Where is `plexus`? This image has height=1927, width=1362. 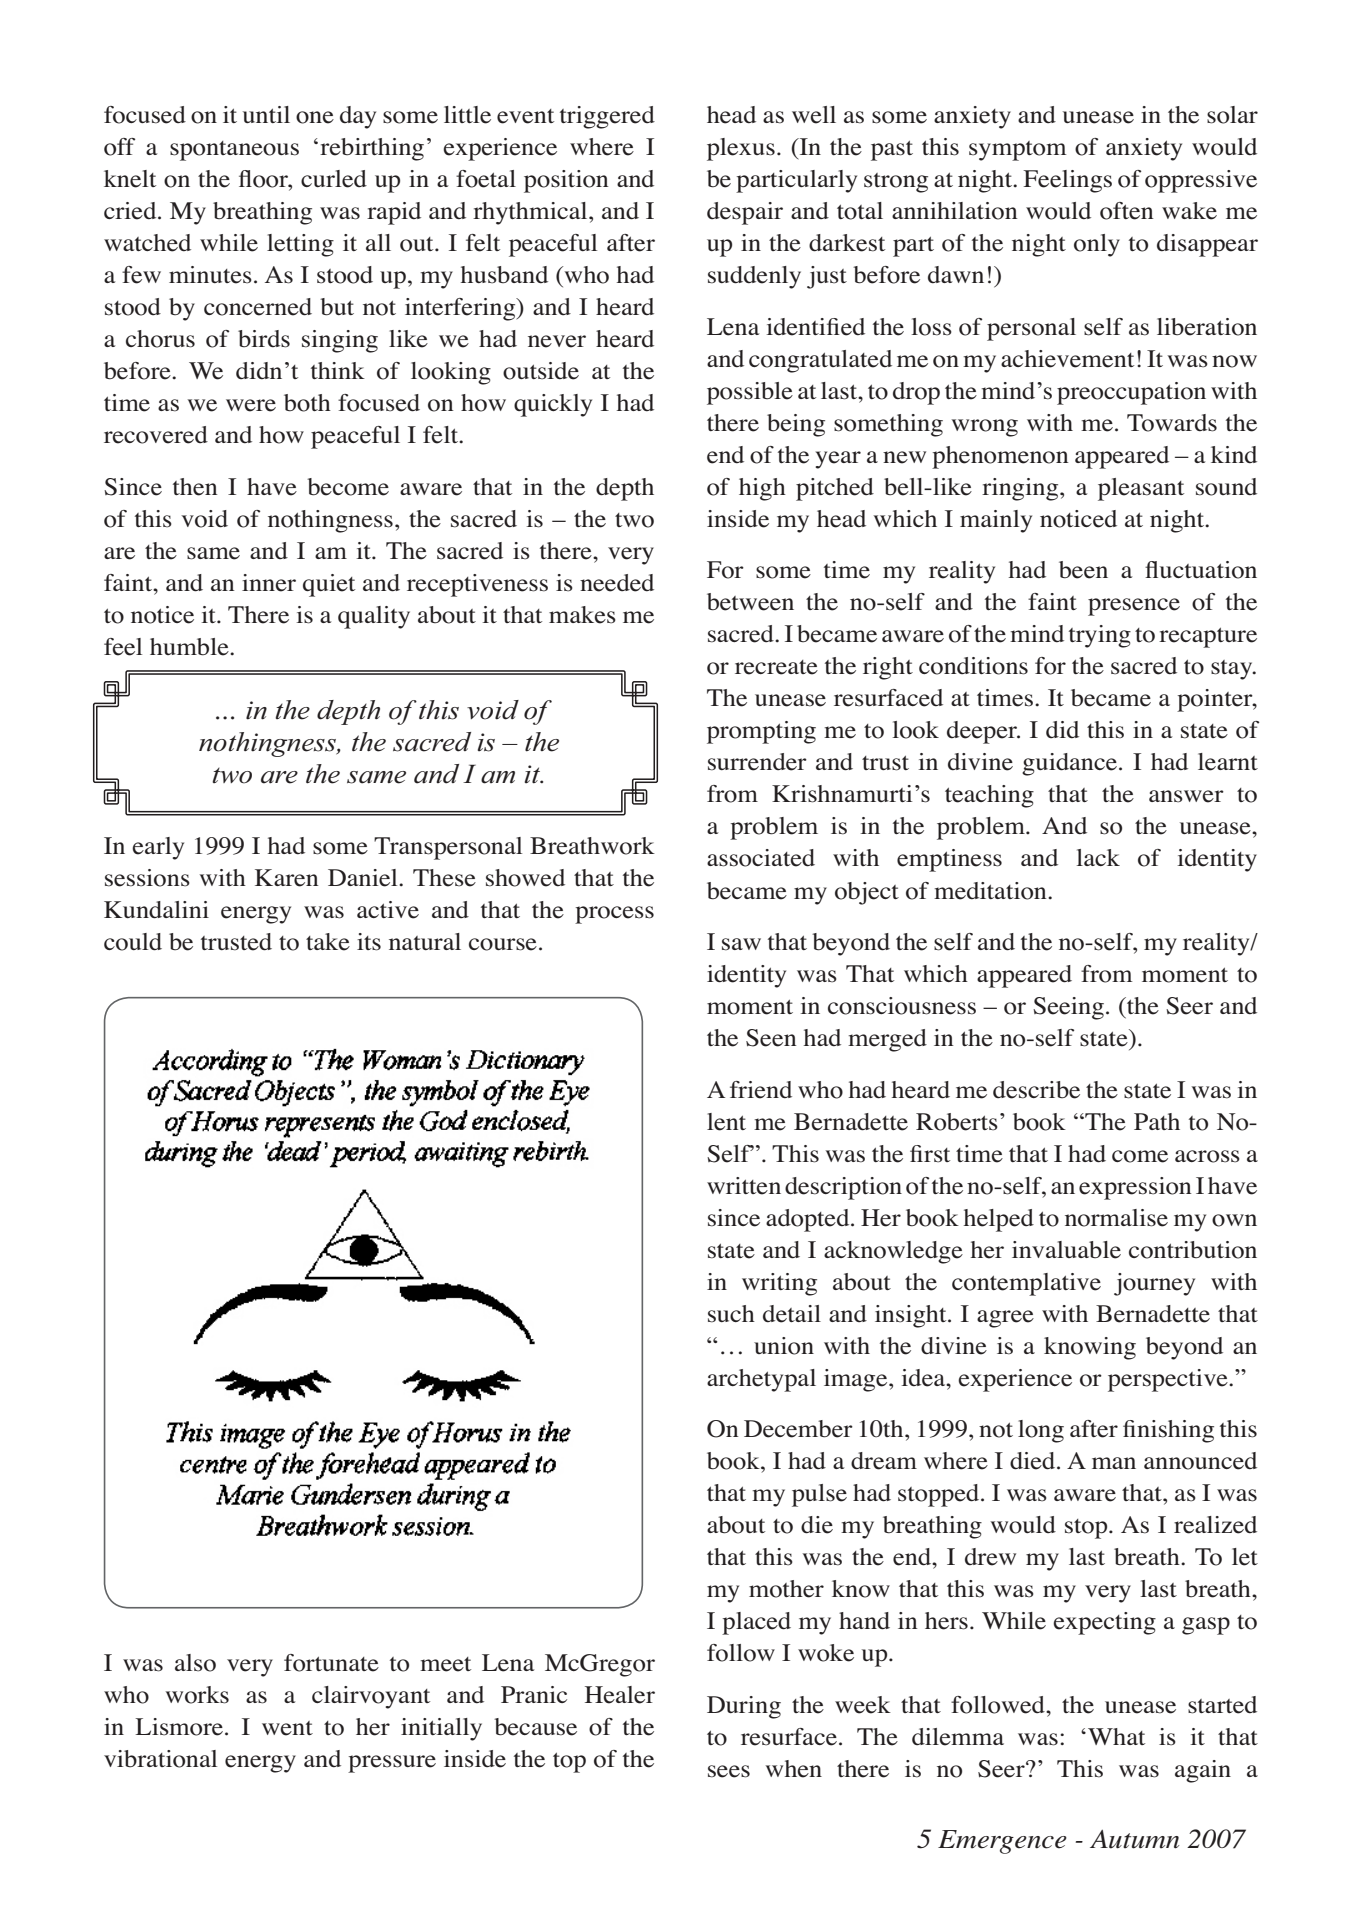 plexus is located at coordinates (741, 149).
